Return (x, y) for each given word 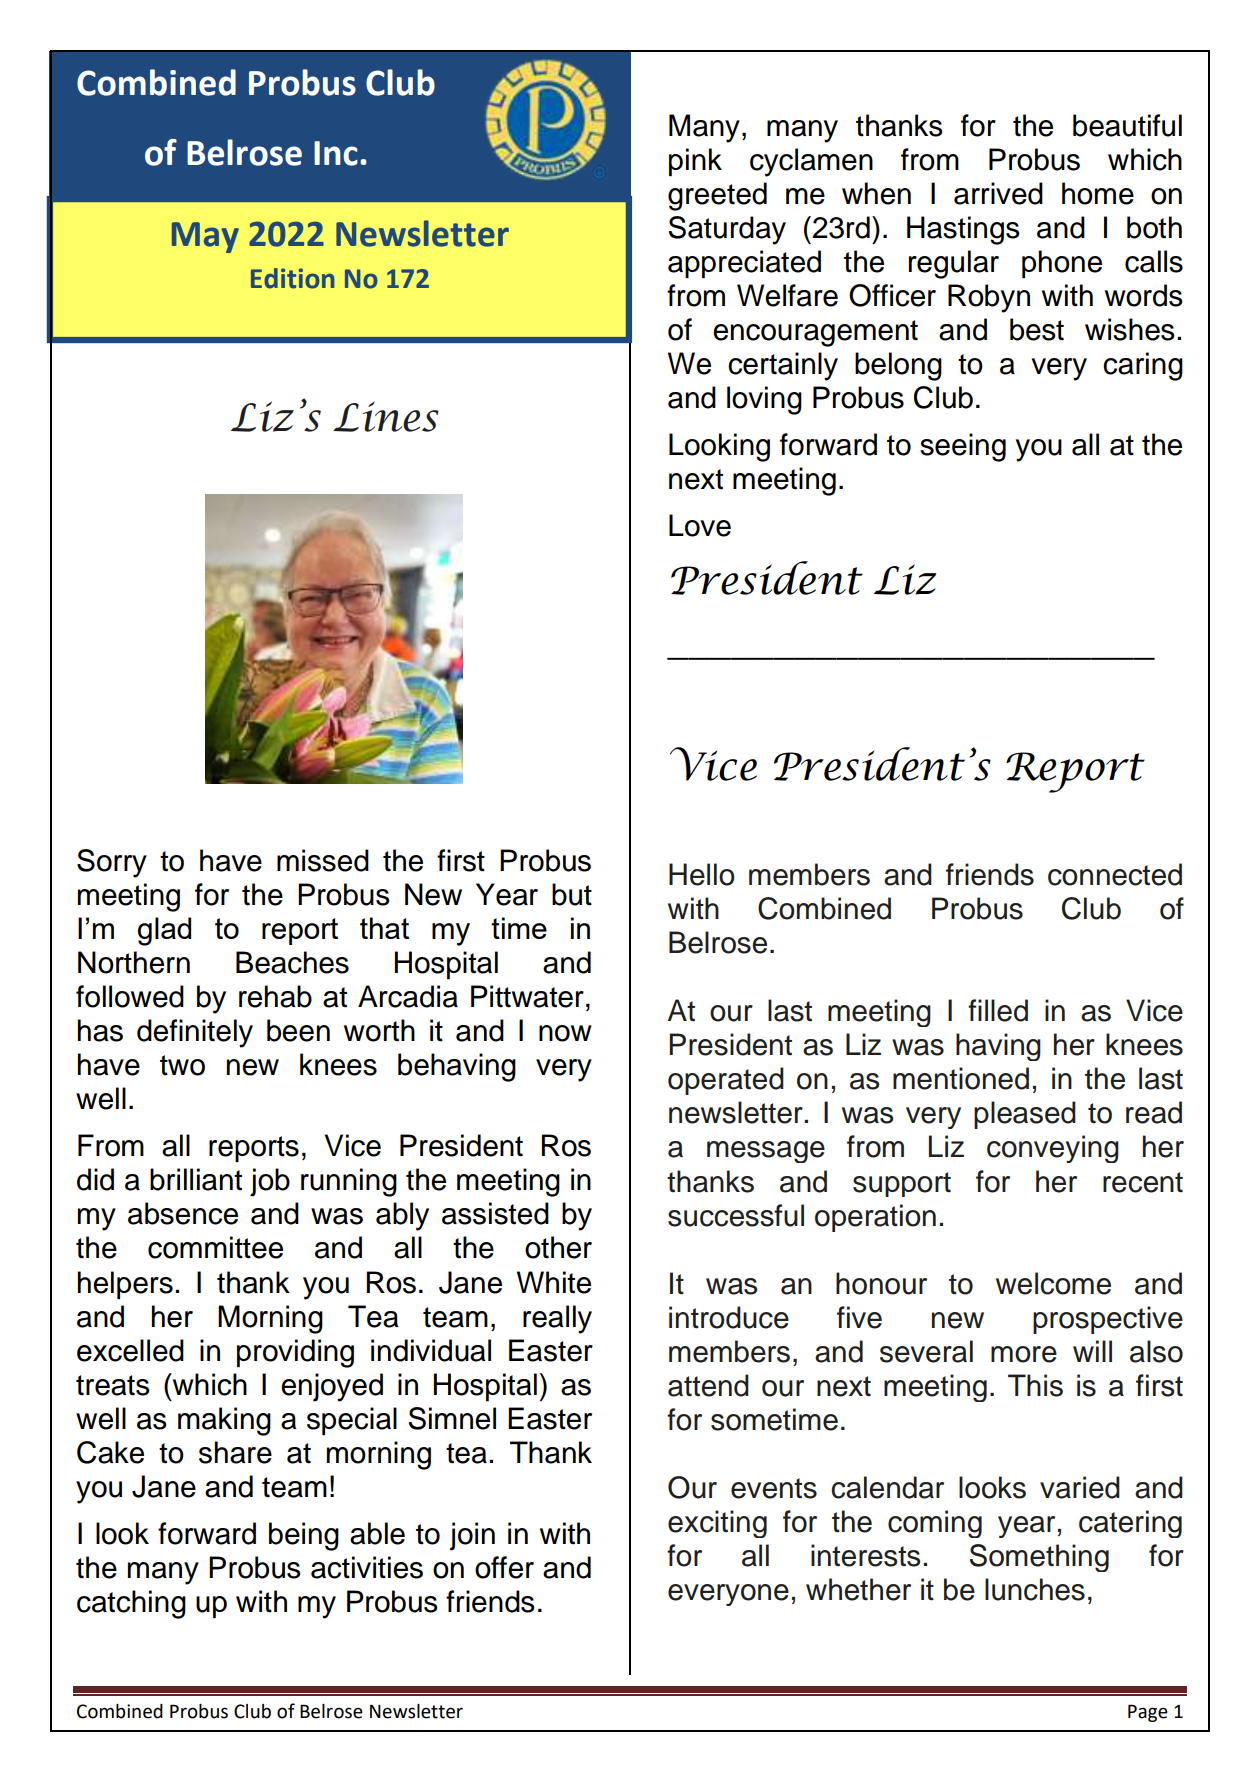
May (205, 237)
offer (504, 1567)
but (572, 894)
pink (695, 162)
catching (131, 1604)
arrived (998, 193)
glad (164, 931)
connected (1115, 874)
